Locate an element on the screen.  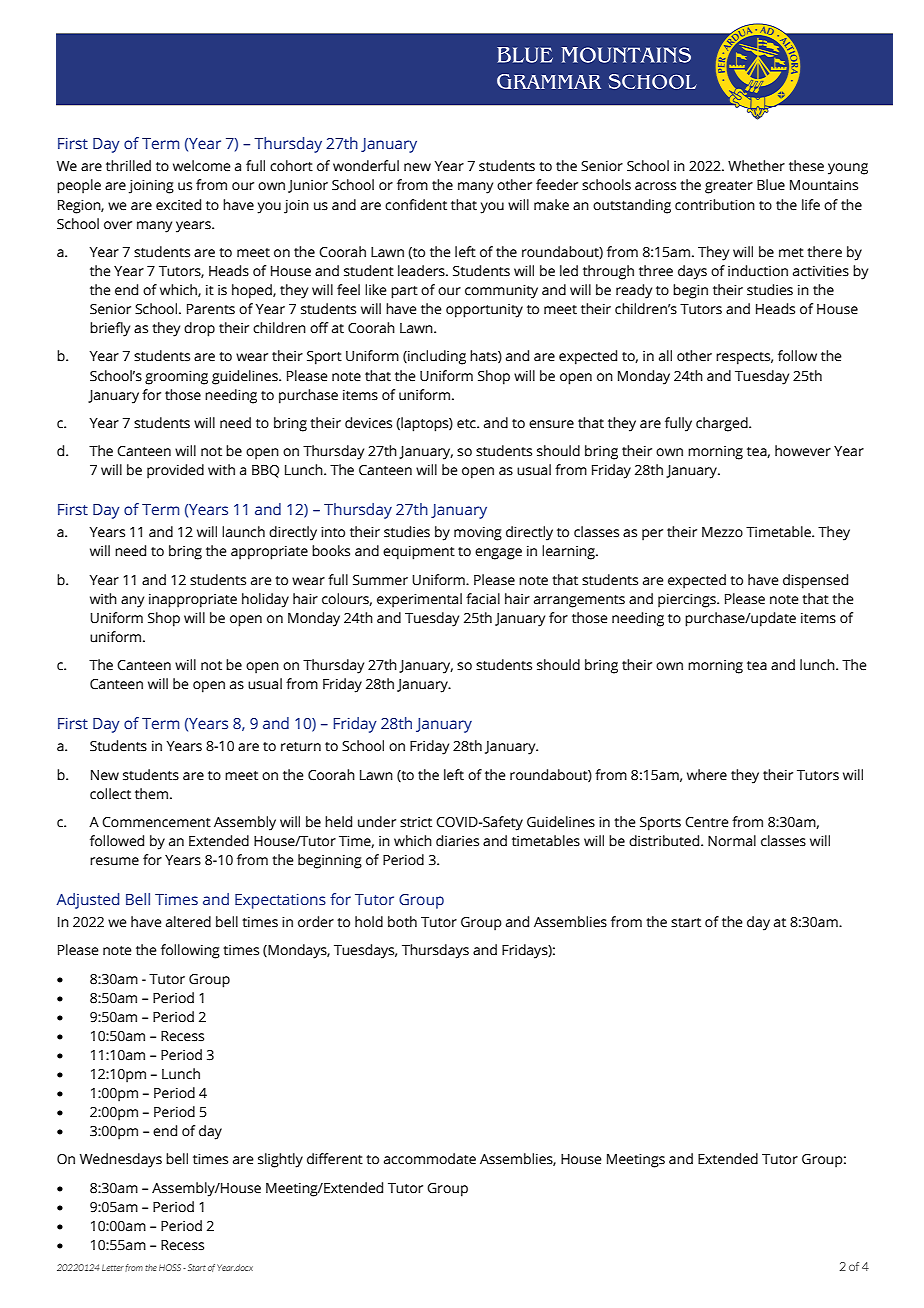
Normal is located at coordinates (732, 841).
